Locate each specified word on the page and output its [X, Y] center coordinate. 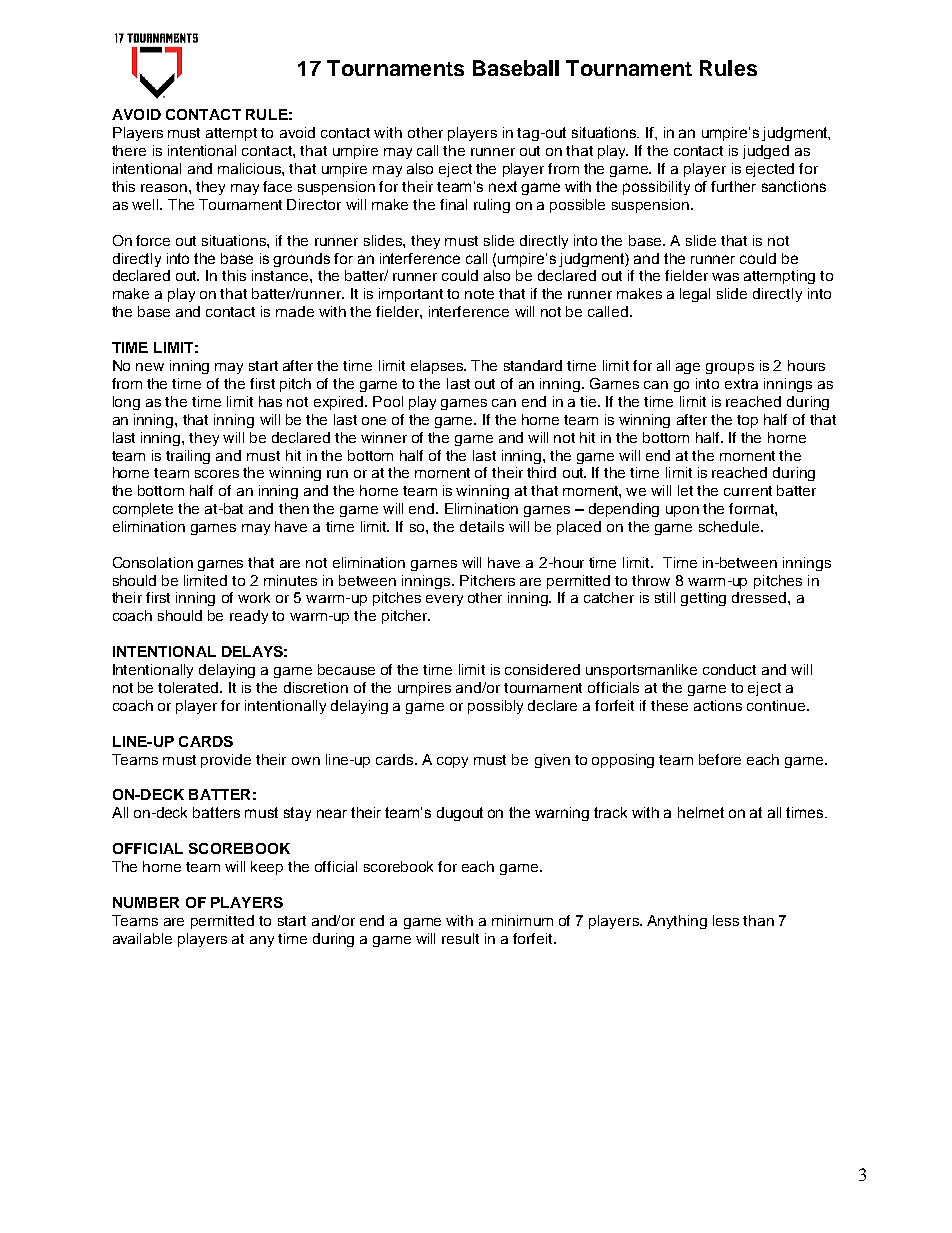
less [726, 920]
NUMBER [146, 902]
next [503, 186]
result [460, 938]
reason [164, 188]
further [733, 186]
